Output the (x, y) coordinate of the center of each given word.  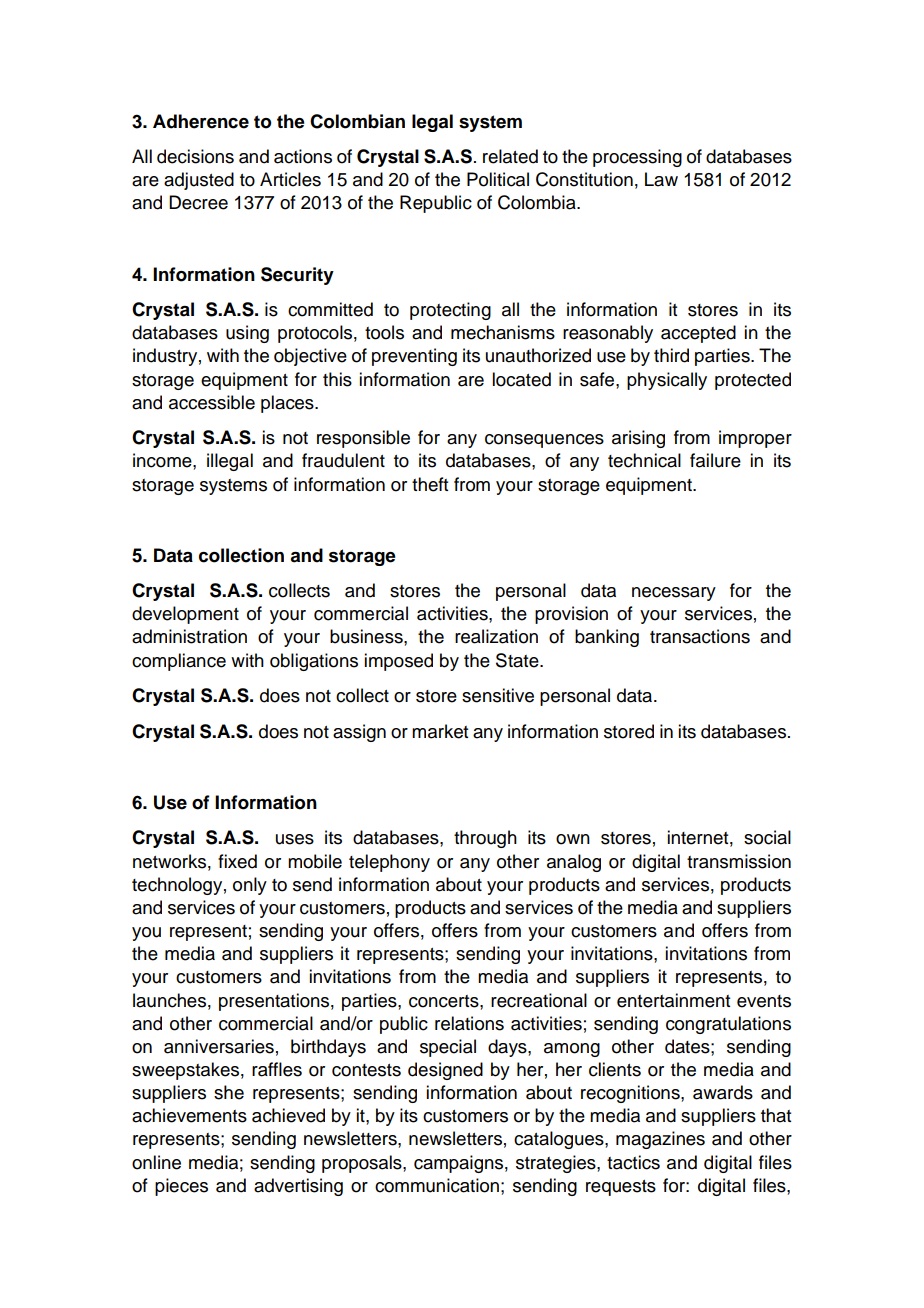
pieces (181, 1187)
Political (498, 179)
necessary (674, 594)
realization (496, 636)
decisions (195, 156)
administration (189, 636)
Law (661, 179)
